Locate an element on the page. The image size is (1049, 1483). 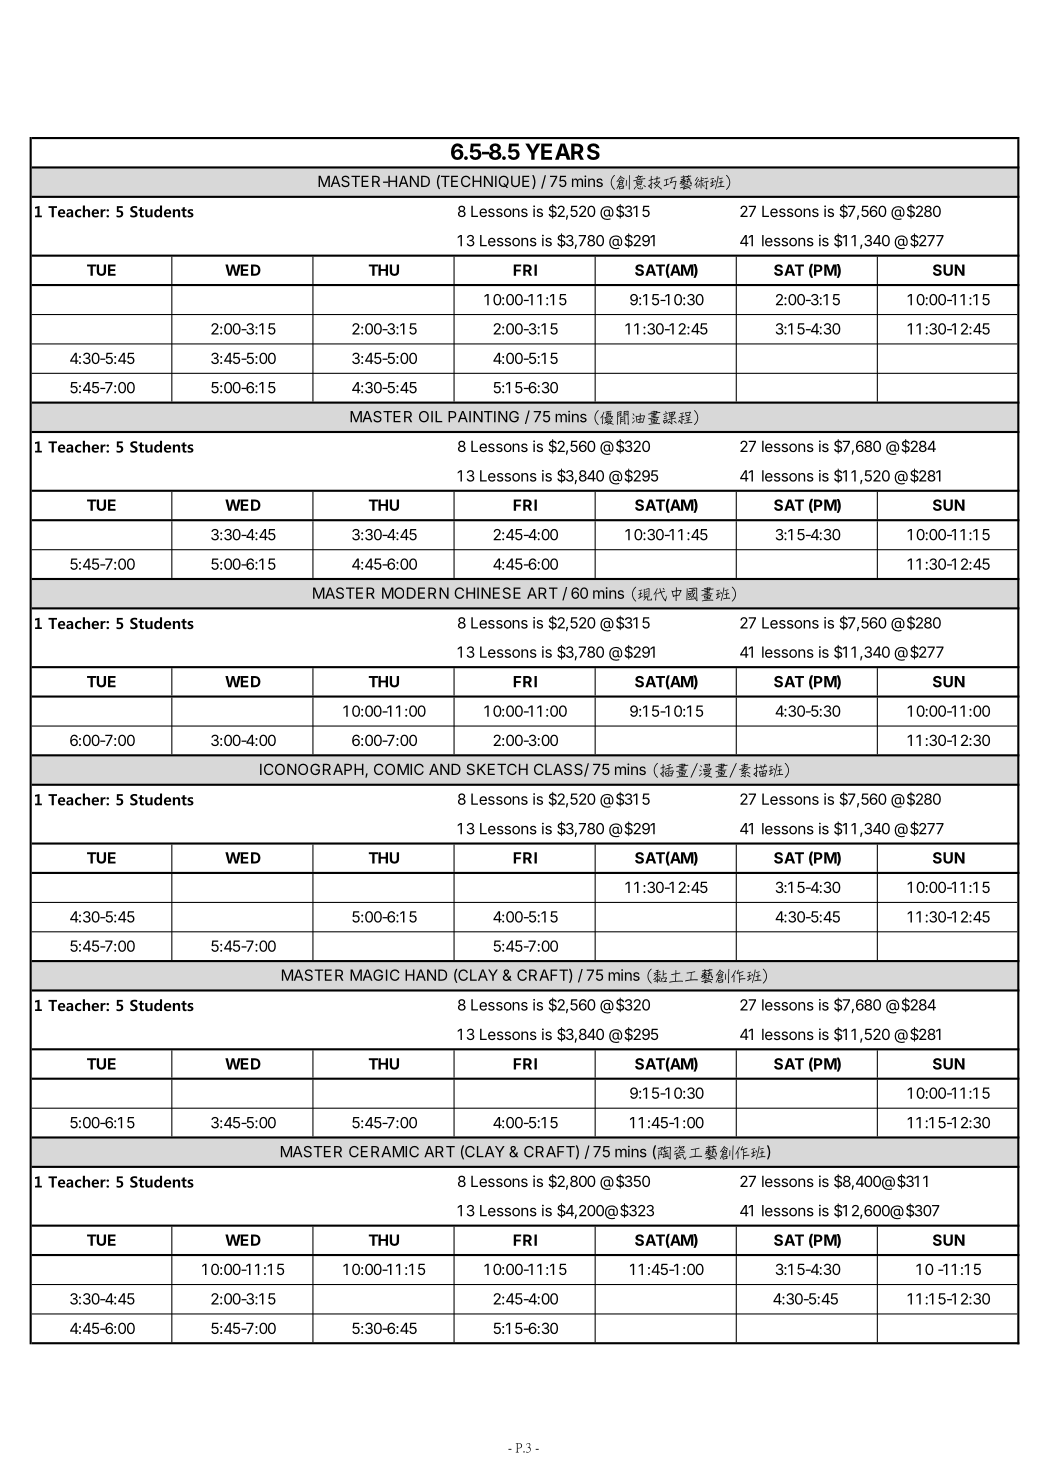
CHINESE is located at coordinates (487, 593).
